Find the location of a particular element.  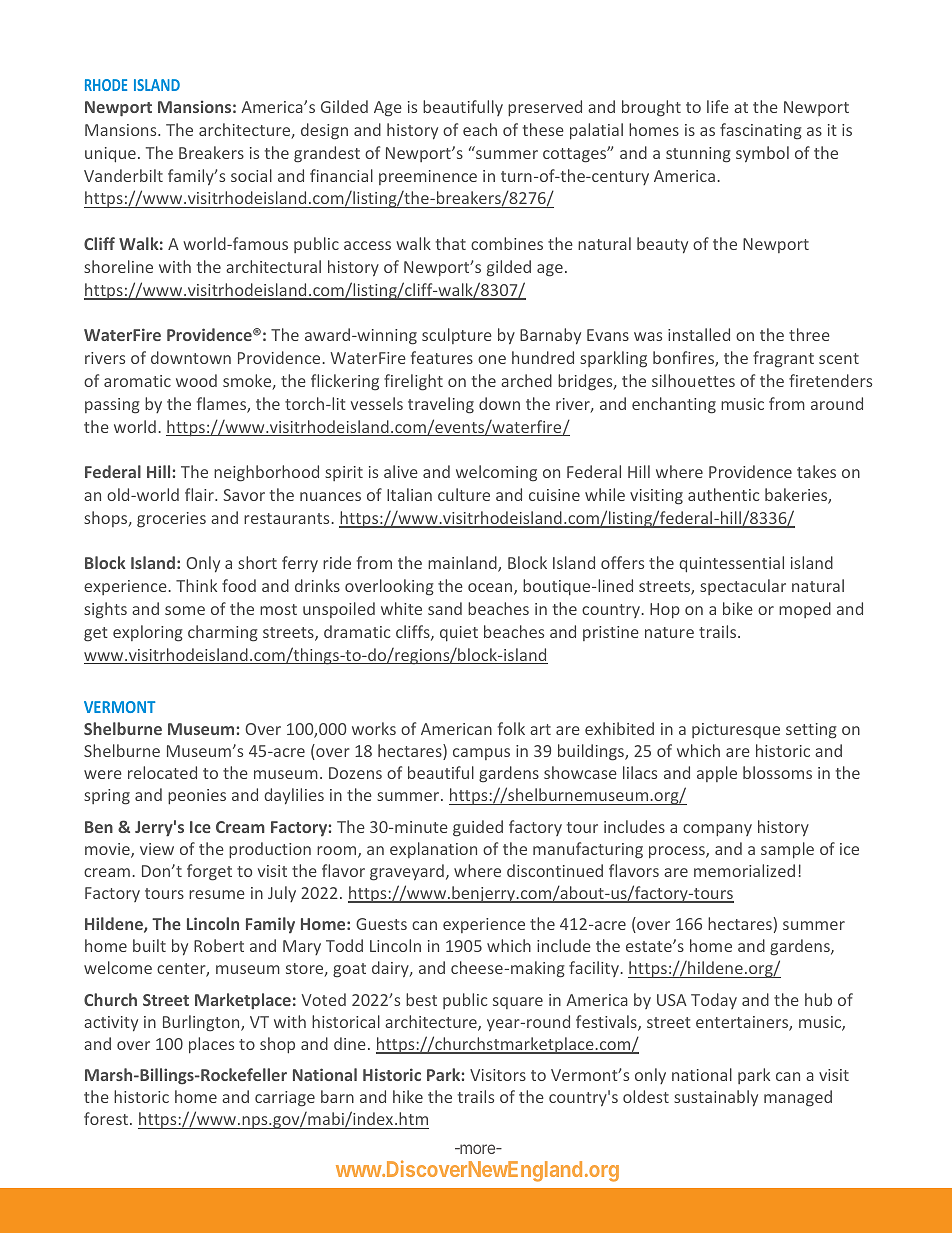

bike is located at coordinates (738, 608).
